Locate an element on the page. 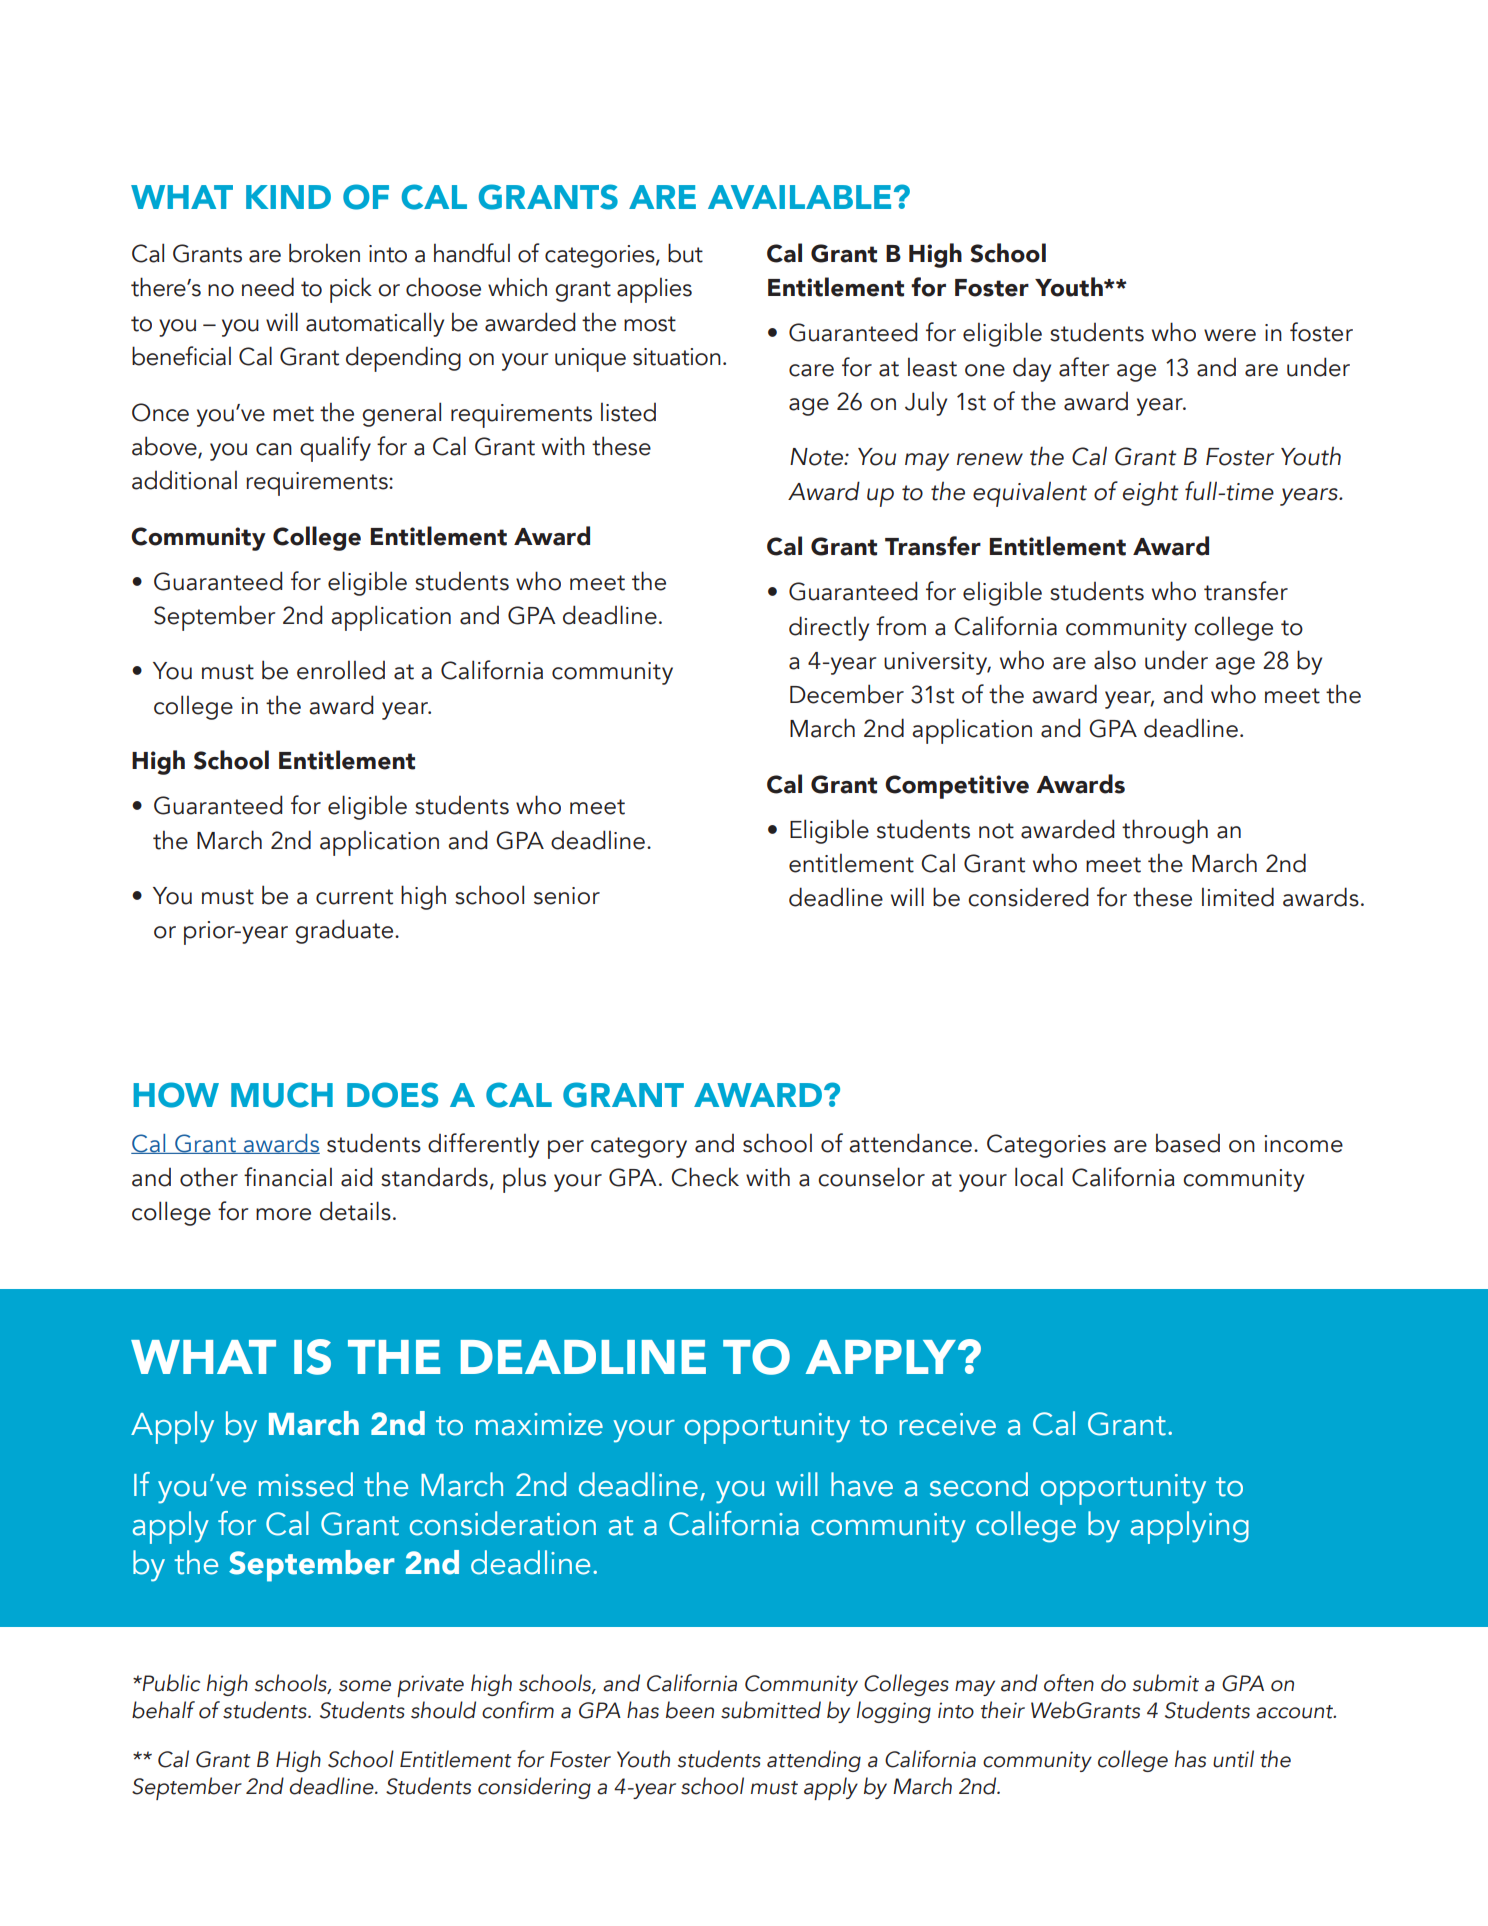  but is located at coordinates (685, 253).
